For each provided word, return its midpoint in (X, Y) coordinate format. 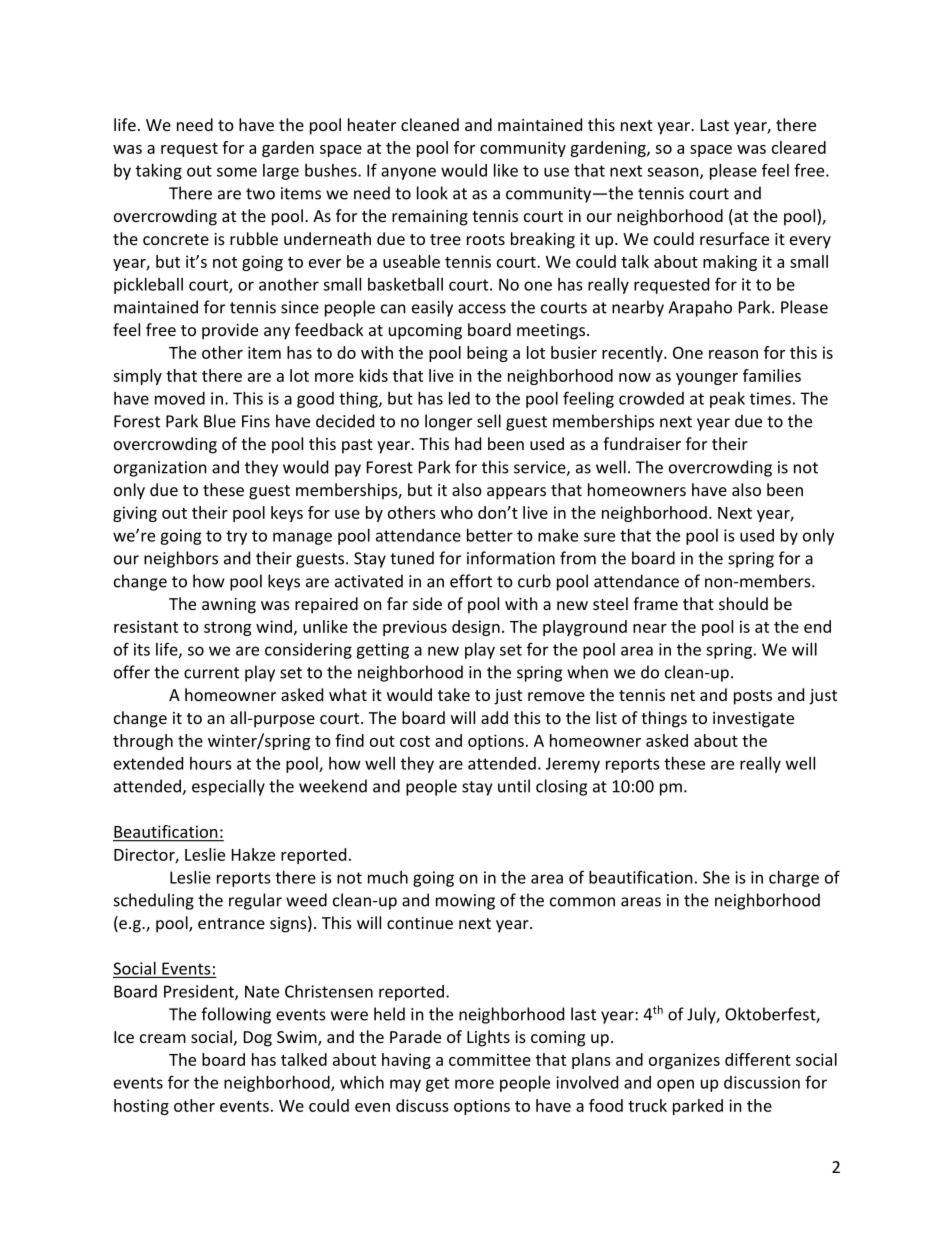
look (432, 193)
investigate (753, 720)
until (514, 786)
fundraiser (642, 443)
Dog (258, 1039)
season (674, 173)
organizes (684, 1061)
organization (160, 469)
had (468, 443)
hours (211, 763)
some (237, 172)
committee (490, 1059)
